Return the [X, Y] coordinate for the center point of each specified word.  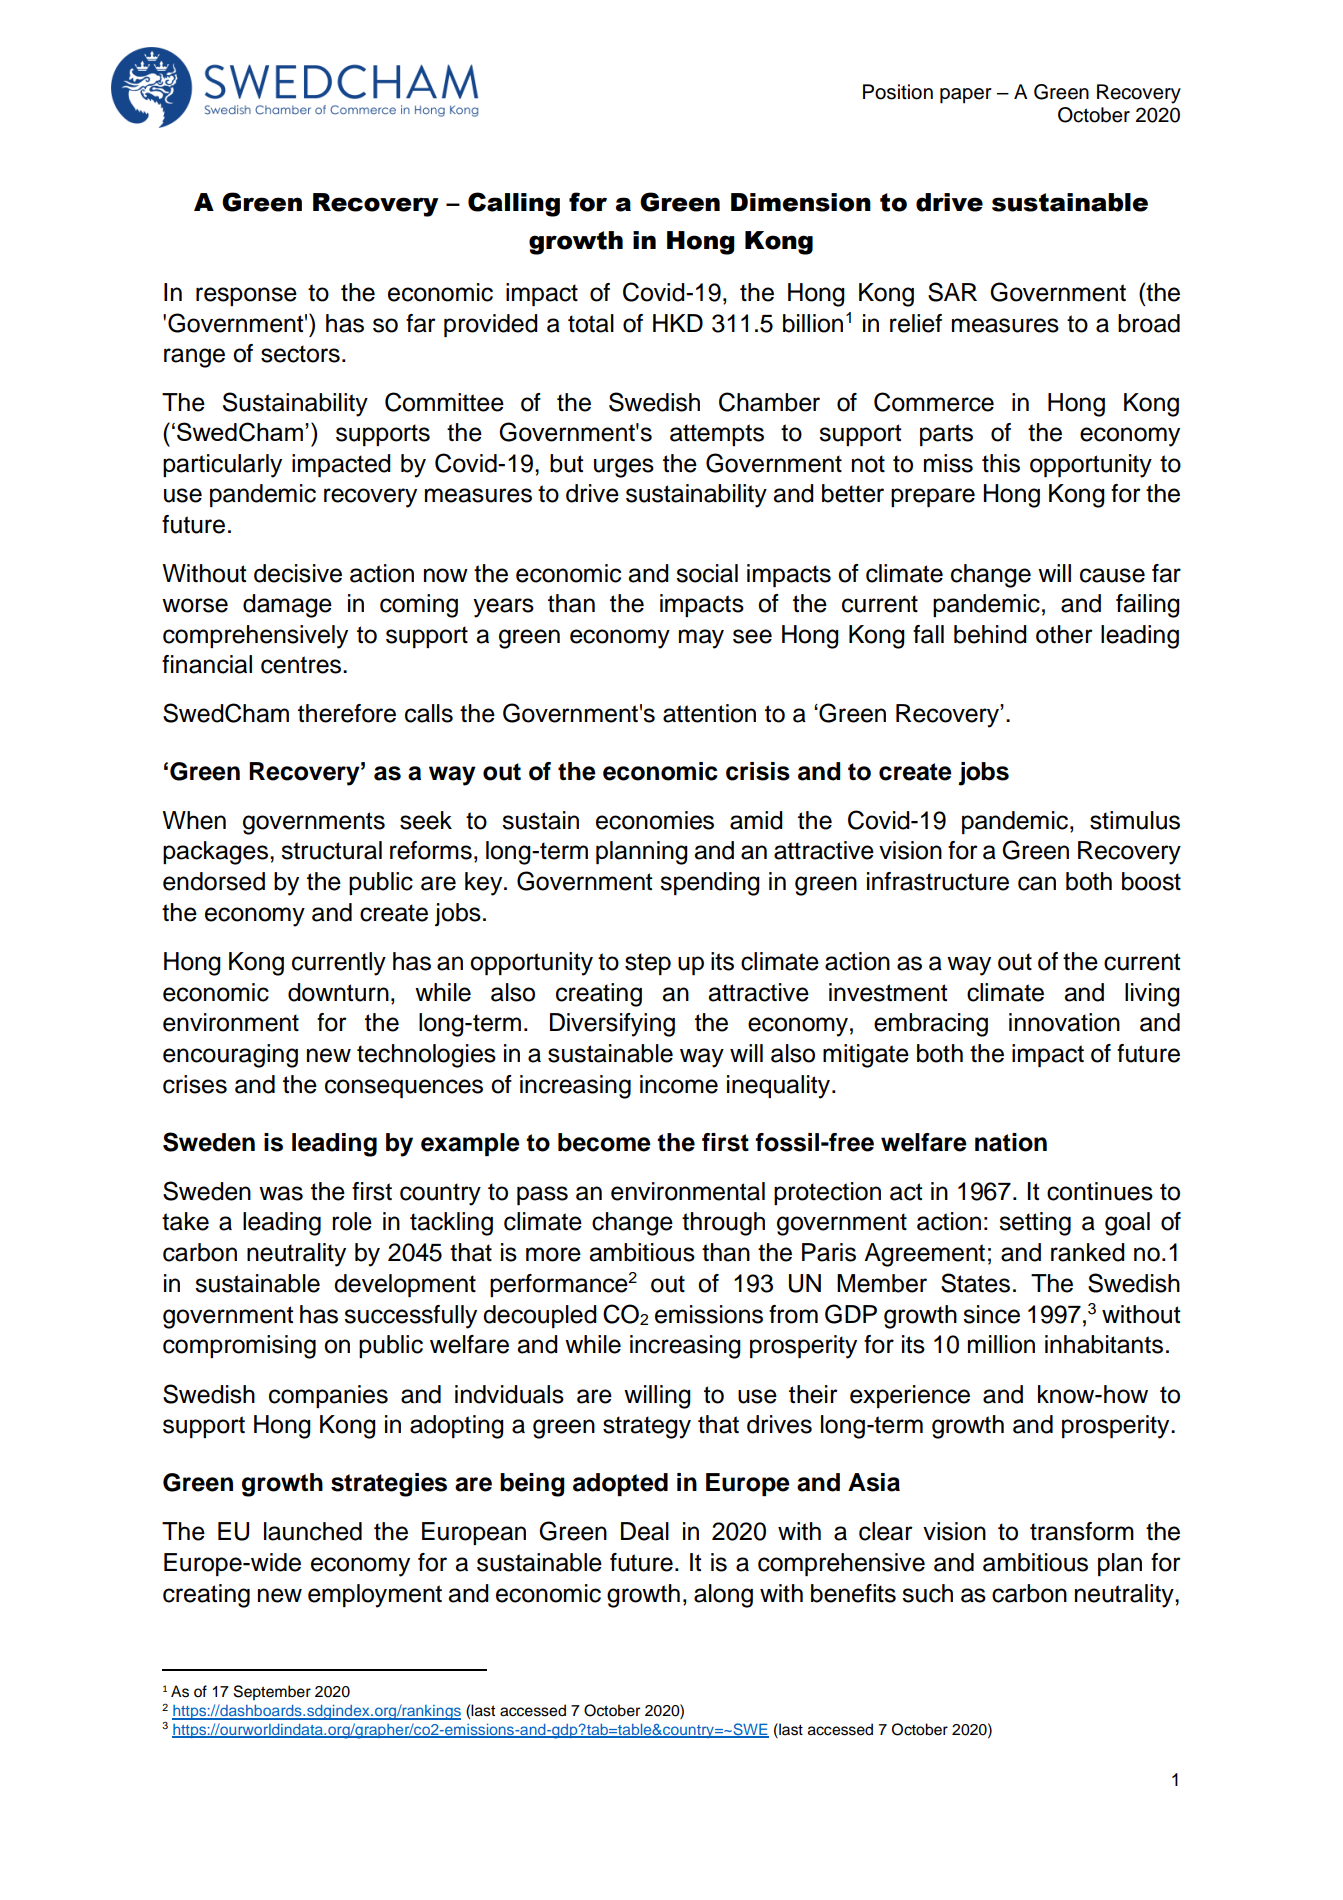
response [246, 296]
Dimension [801, 202]
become [604, 1142]
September [272, 1693]
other [1064, 634]
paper [966, 96]
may [701, 639]
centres [301, 665]
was [281, 1193]
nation [1011, 1142]
